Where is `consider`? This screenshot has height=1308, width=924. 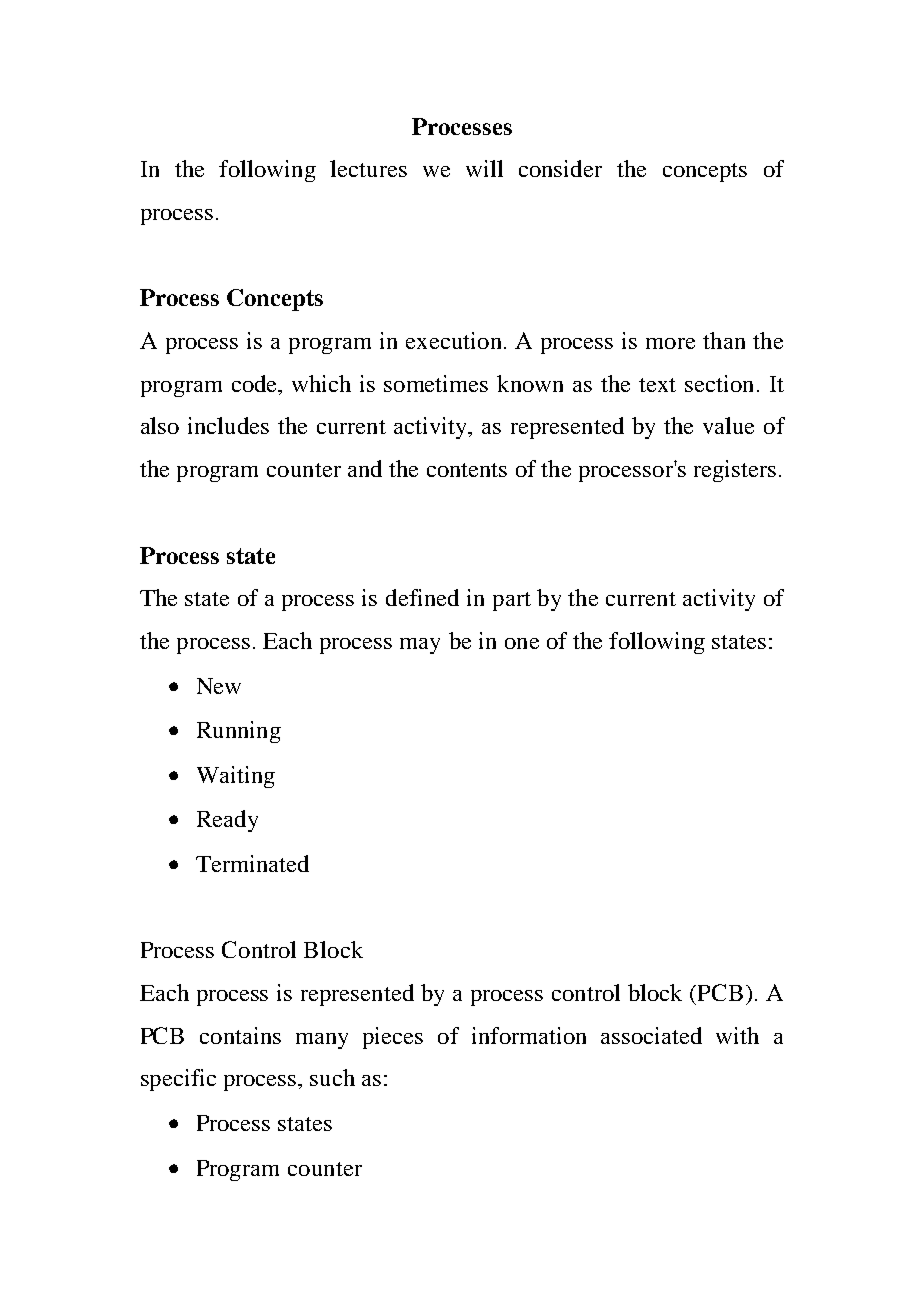 consider is located at coordinates (560, 168).
